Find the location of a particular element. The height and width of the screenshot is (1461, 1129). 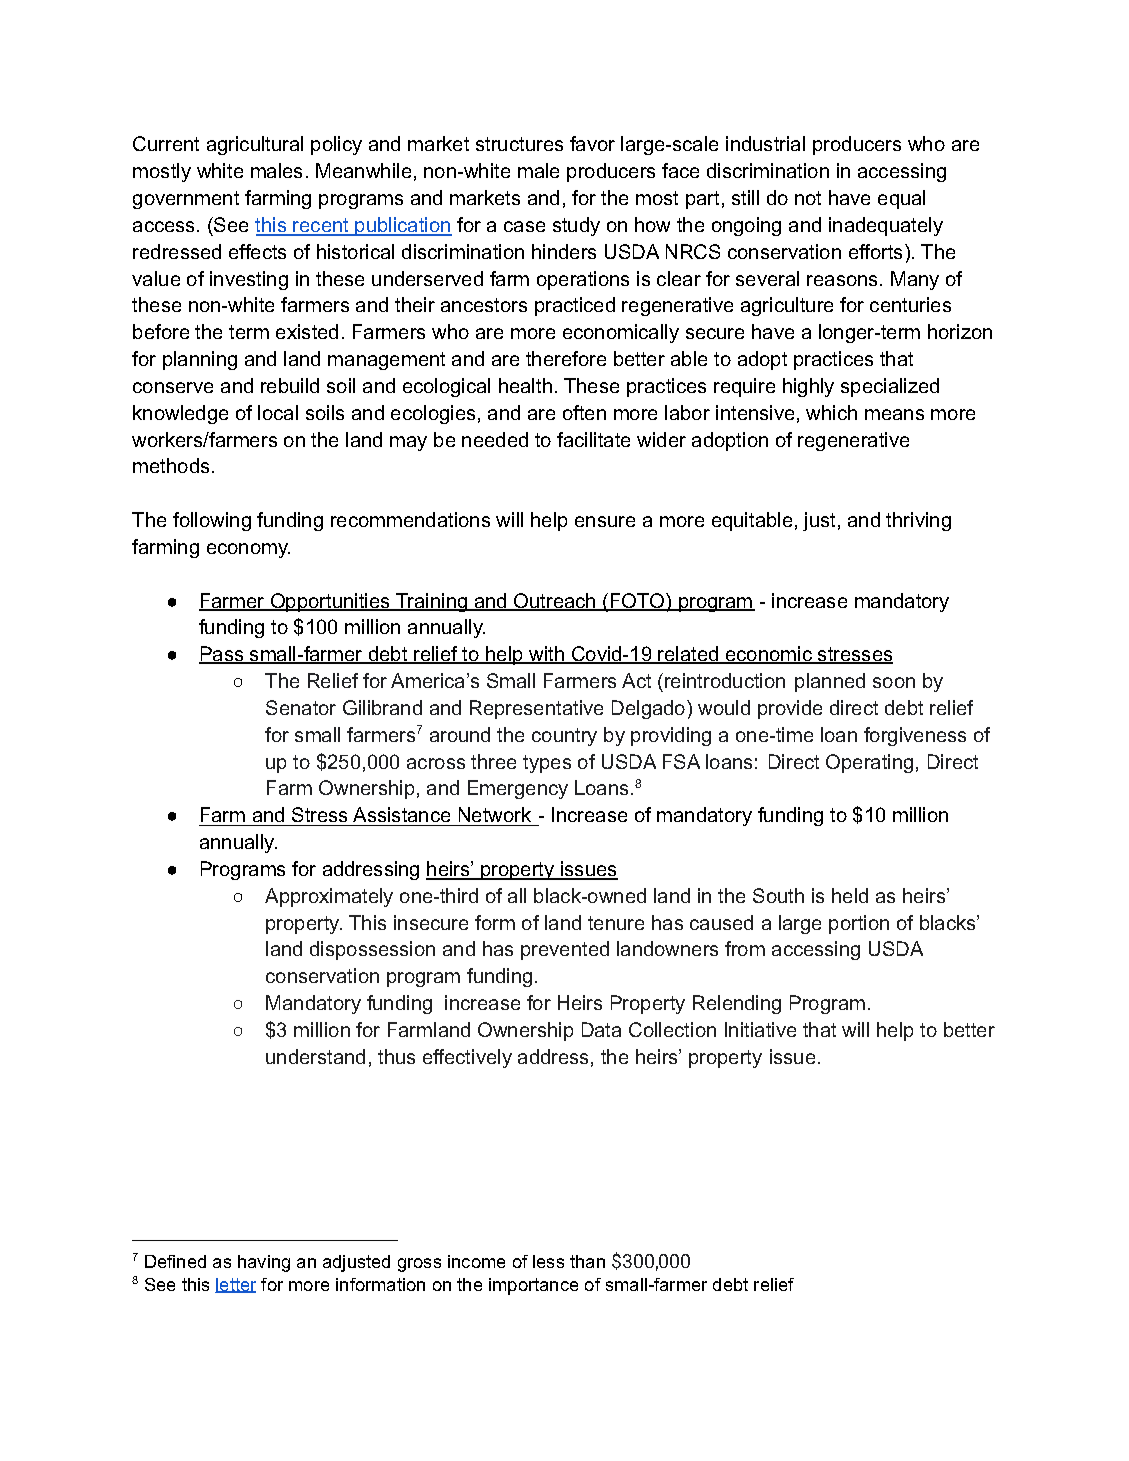

portion is located at coordinates (859, 924).
